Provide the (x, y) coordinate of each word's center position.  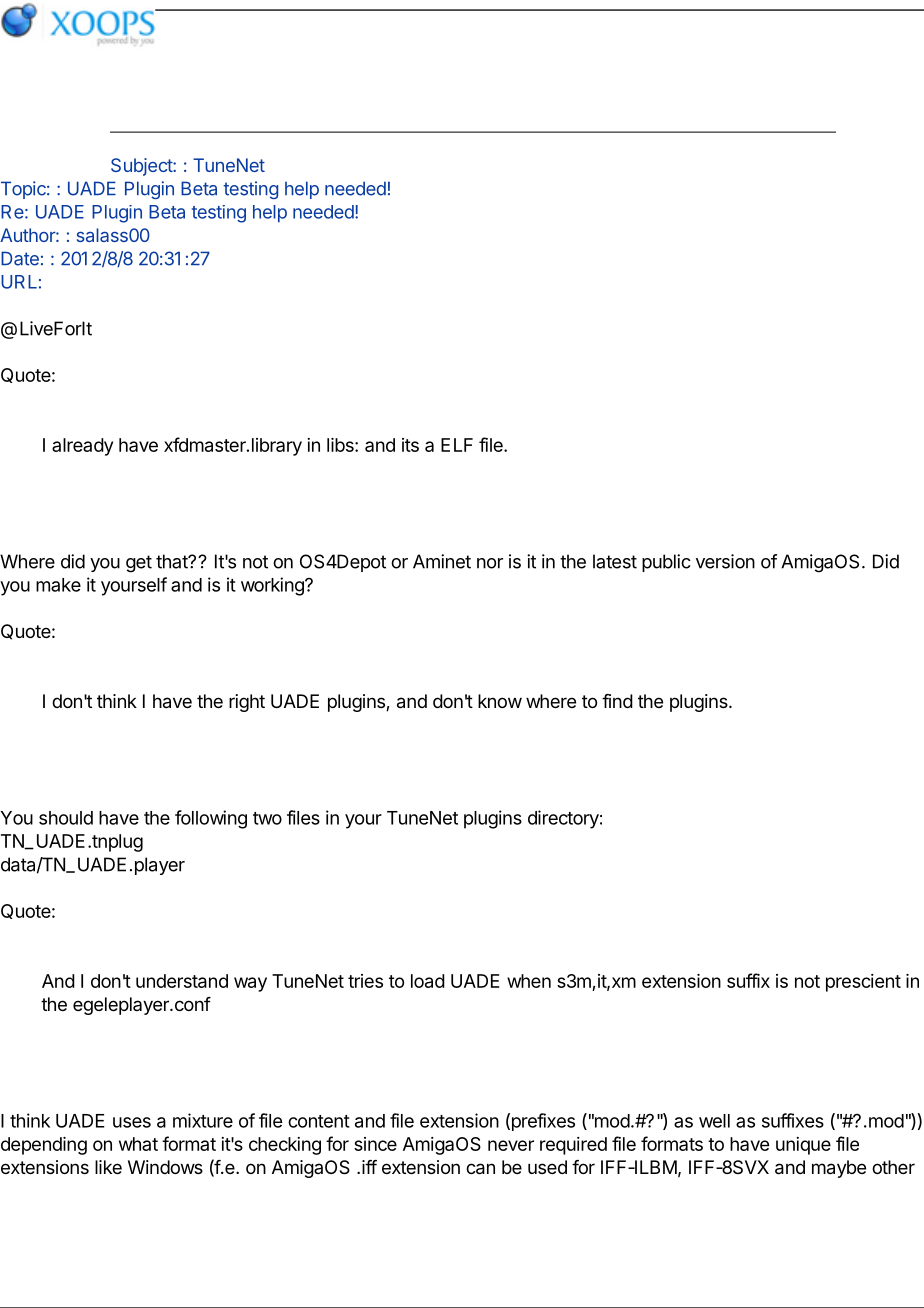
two (267, 818)
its (410, 445)
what (138, 1144)
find (617, 701)
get (139, 564)
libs (341, 445)
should (66, 818)
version (725, 561)
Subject (142, 167)
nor (490, 563)
